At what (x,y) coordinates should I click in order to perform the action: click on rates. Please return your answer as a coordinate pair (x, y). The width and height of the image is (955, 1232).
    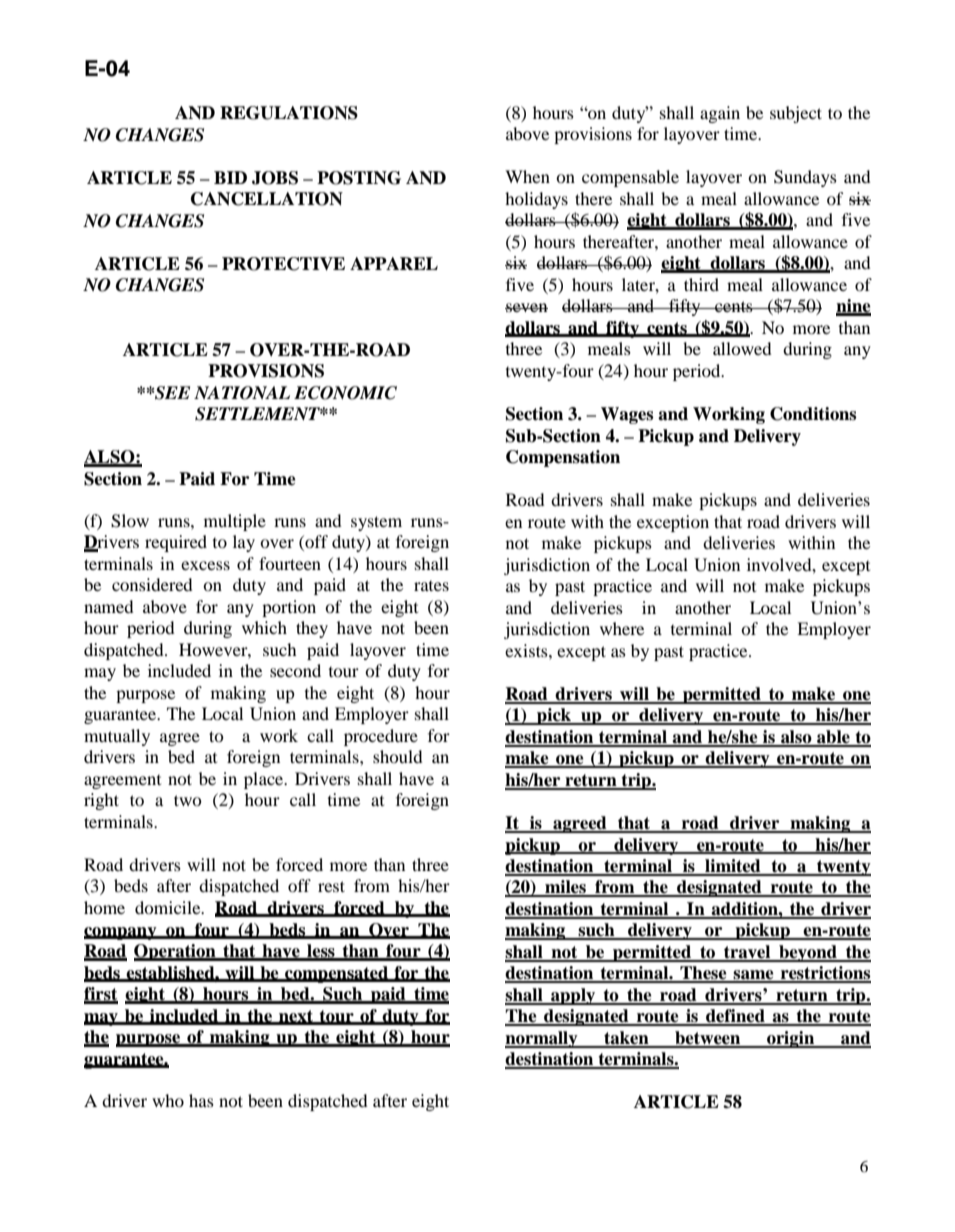
    Looking at the image, I should click on (431, 586).
